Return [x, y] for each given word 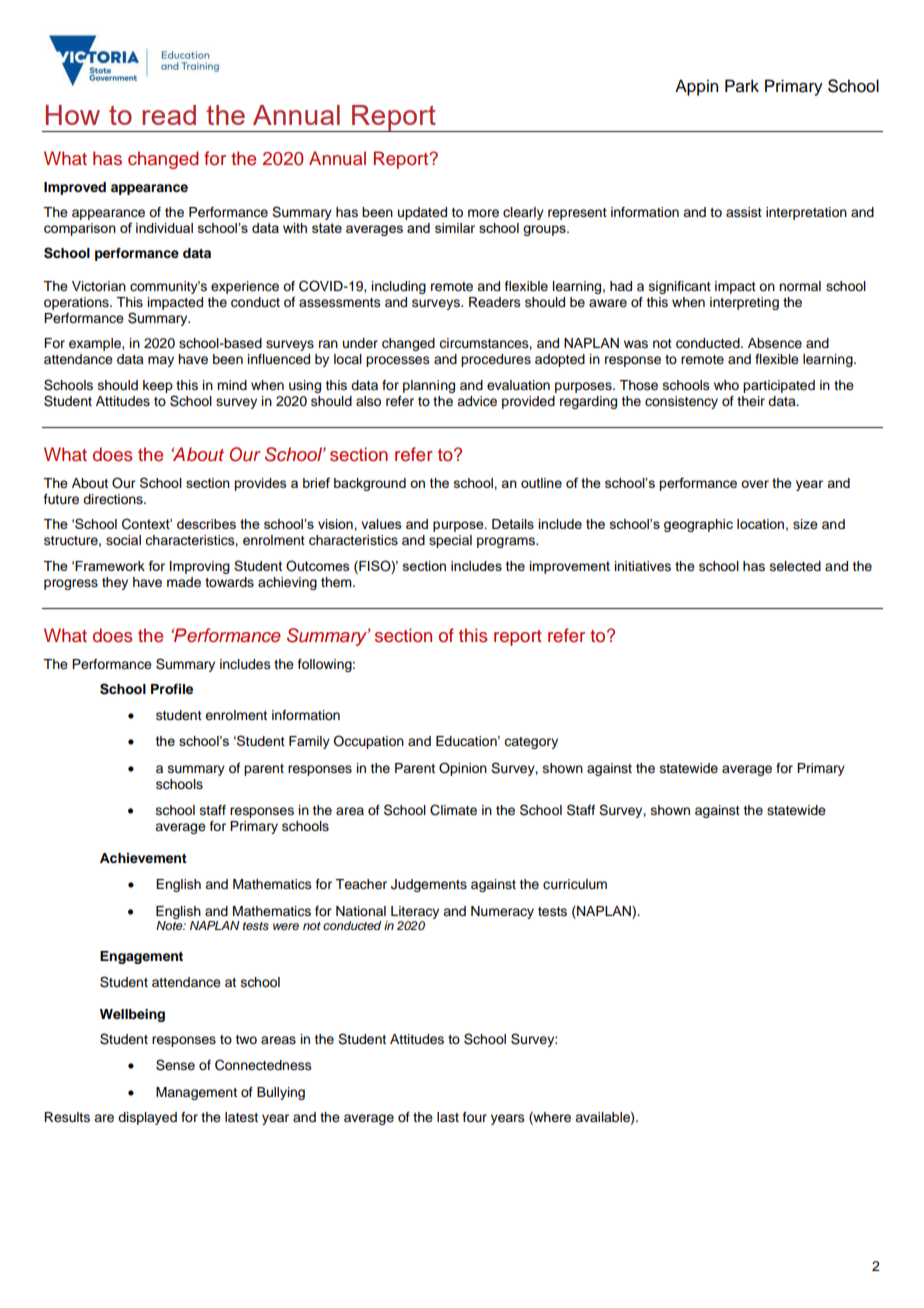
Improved [75, 188]
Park [742, 86]
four [475, 1117]
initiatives [643, 566]
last [448, 1117]
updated [422, 213]
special [450, 541]
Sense [175, 1065]
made [184, 582]
